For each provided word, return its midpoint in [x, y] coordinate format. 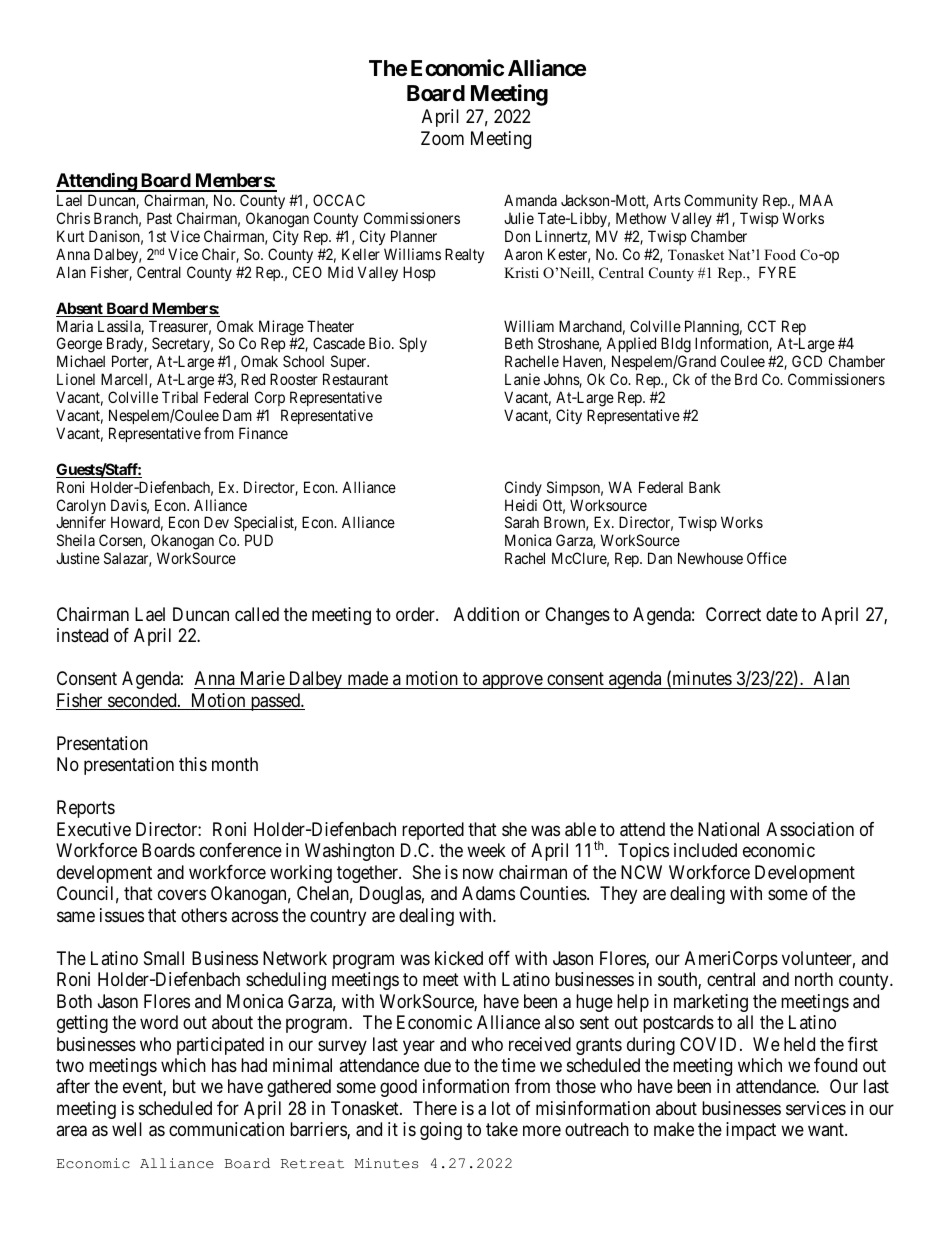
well [127, 1129]
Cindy [523, 488]
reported [433, 831]
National [728, 829]
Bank [705, 487]
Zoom [442, 138]
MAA [816, 200]
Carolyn [81, 508]
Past [159, 218]
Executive [94, 829]
